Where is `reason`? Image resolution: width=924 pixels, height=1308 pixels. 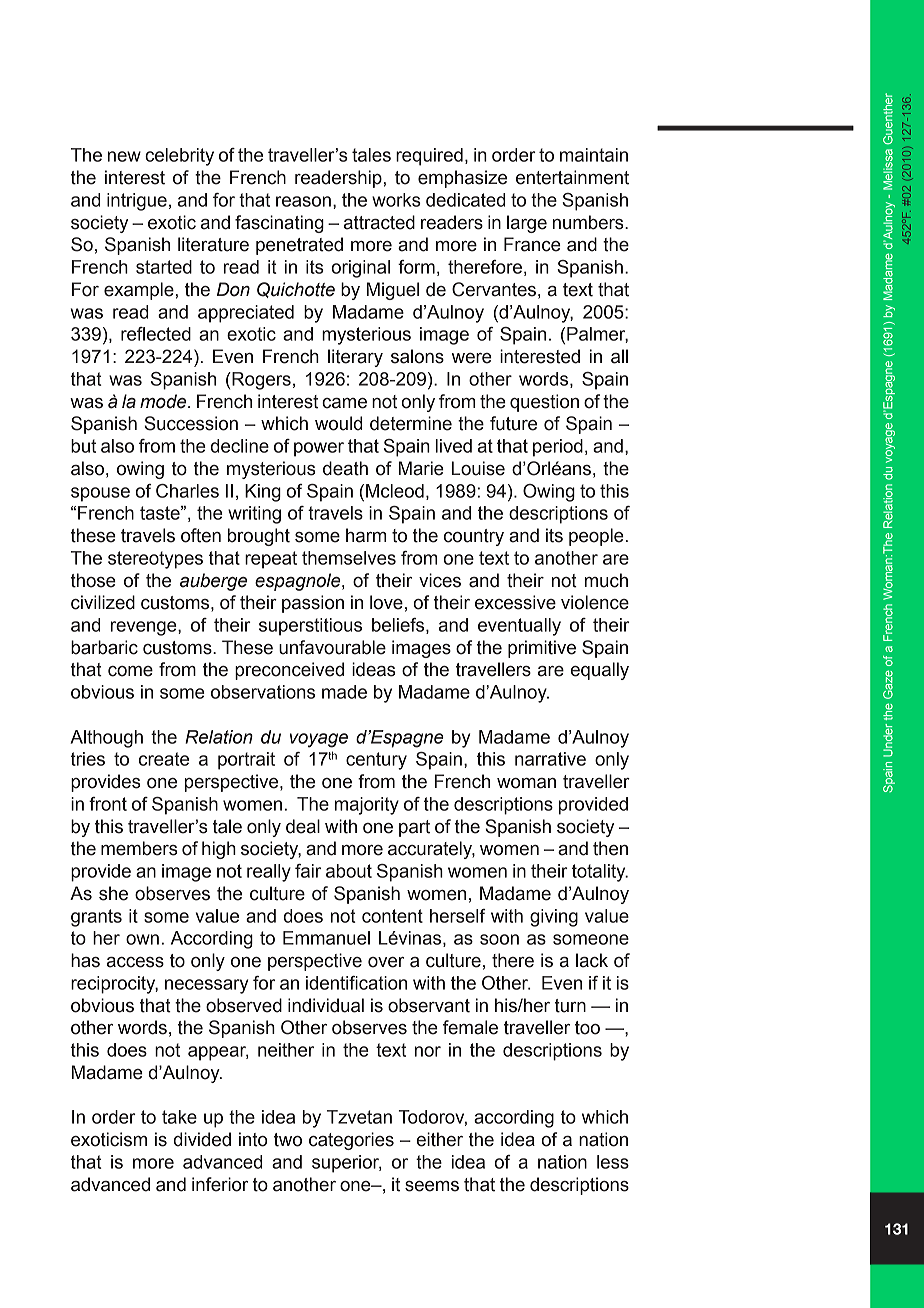 reason is located at coordinates (303, 201).
